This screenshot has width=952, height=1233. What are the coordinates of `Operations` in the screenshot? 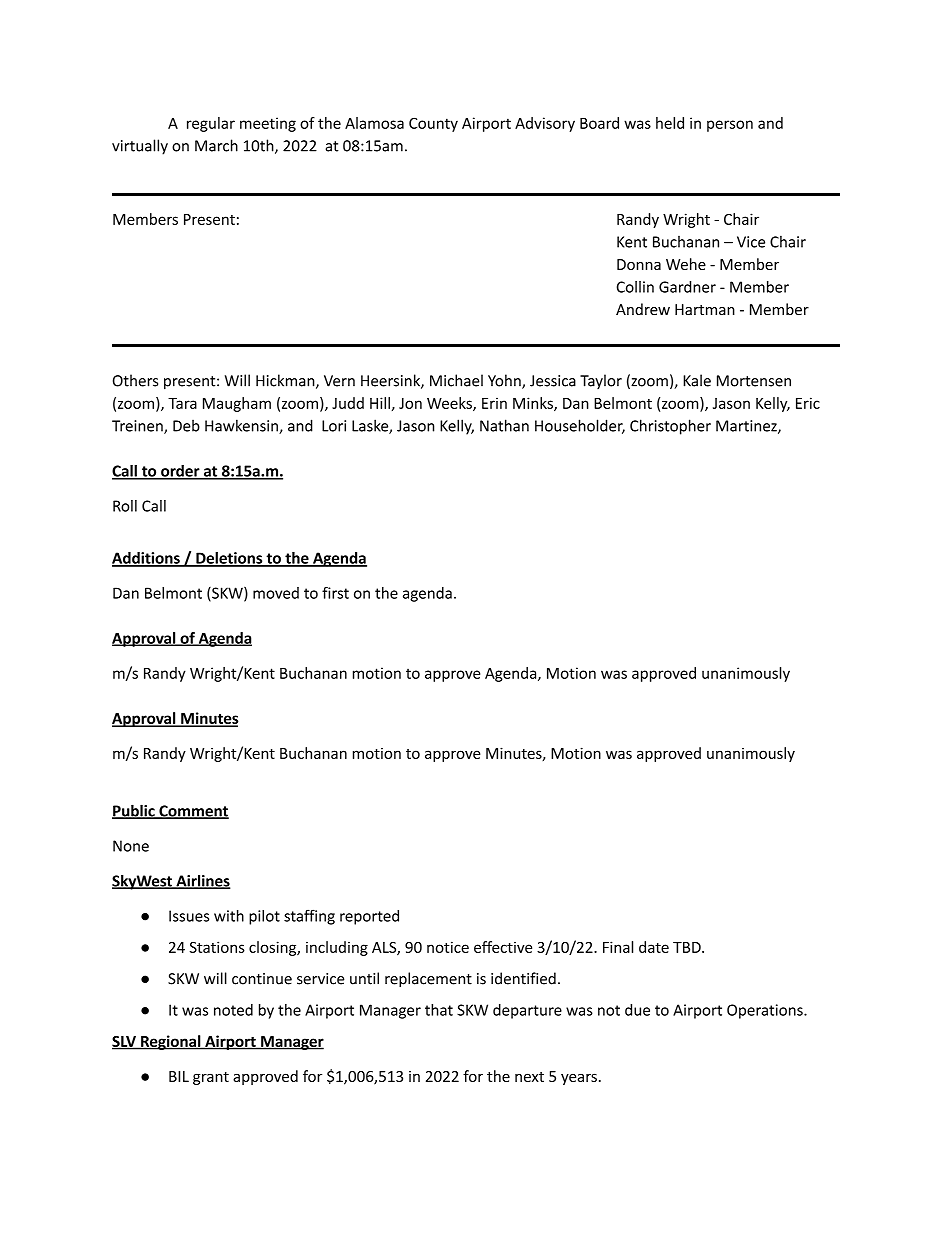 It's located at (766, 1011).
